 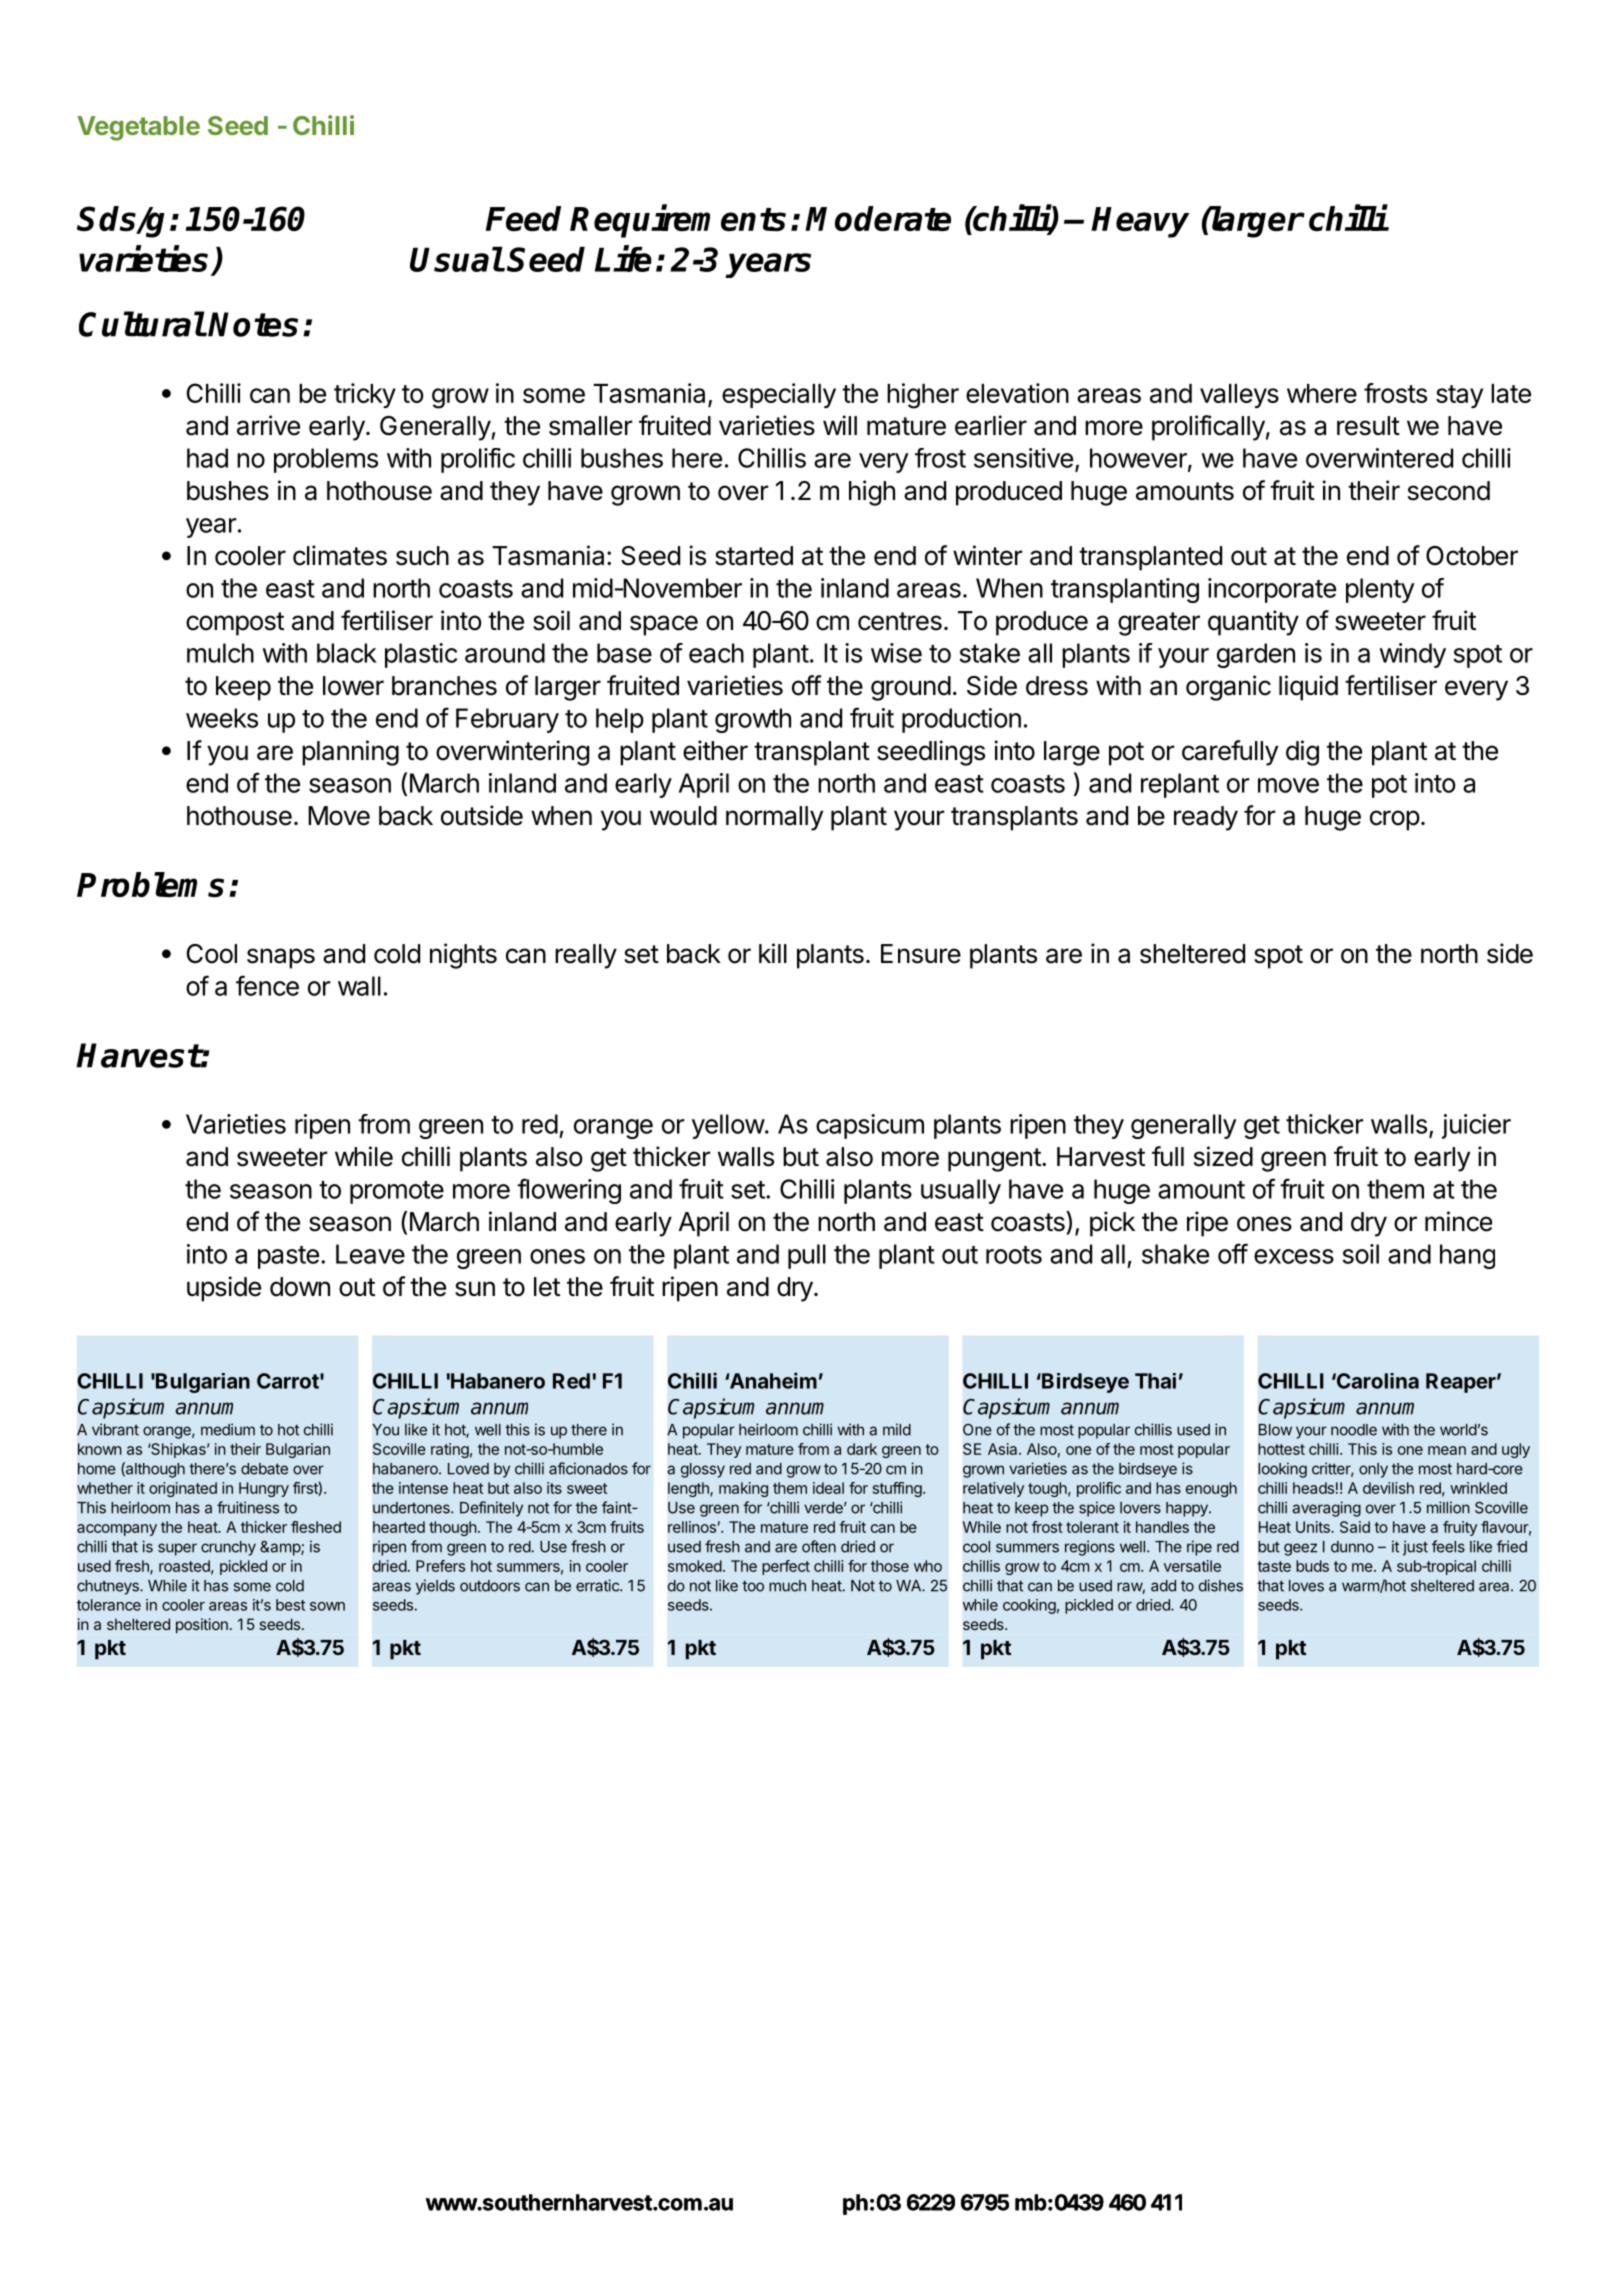 What do you see at coordinates (1140, 222) in the screenshot?
I see `Heavy` at bounding box center [1140, 222].
